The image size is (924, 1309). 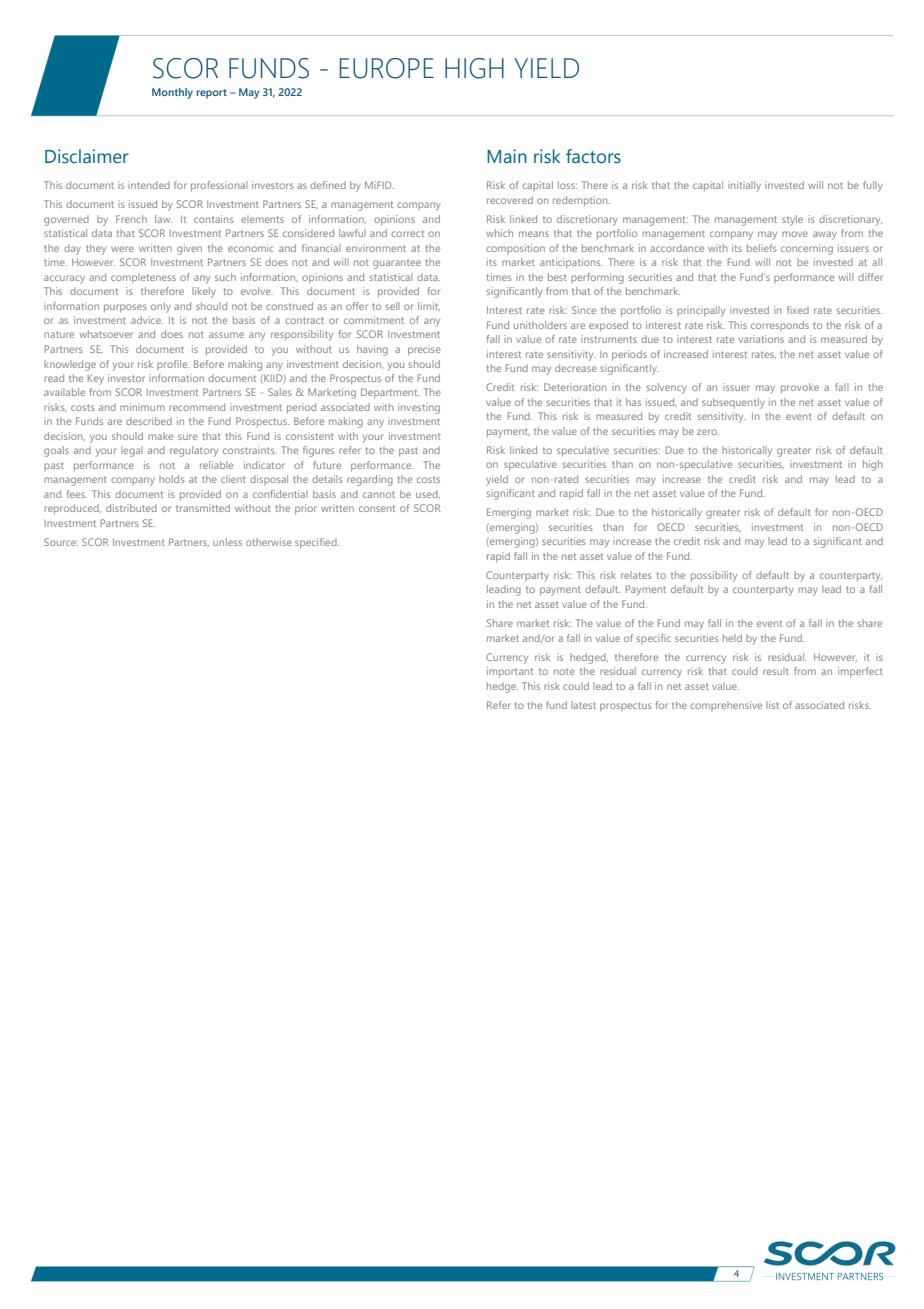 What do you see at coordinates (564, 671) in the image?
I see `note` at bounding box center [564, 671].
